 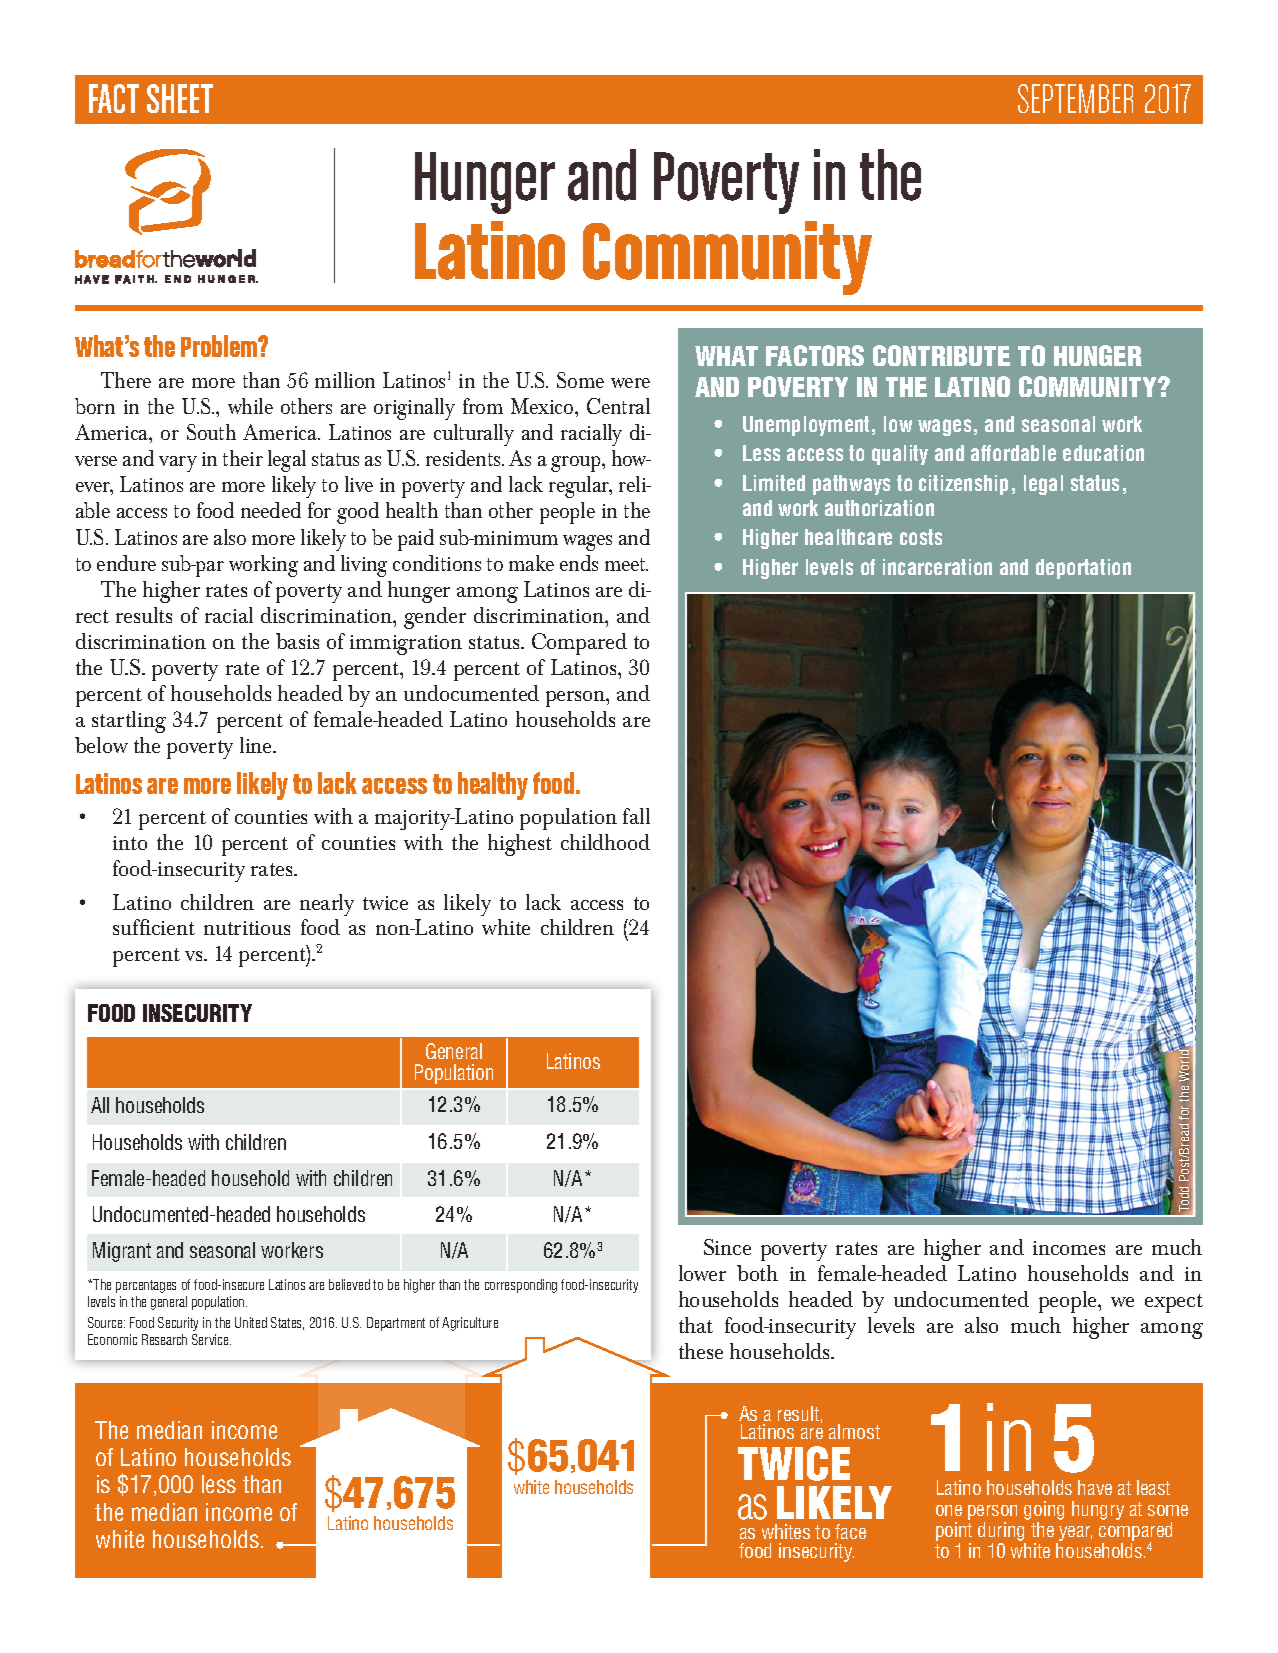 I want to click on deportation, so click(x=1083, y=569).
